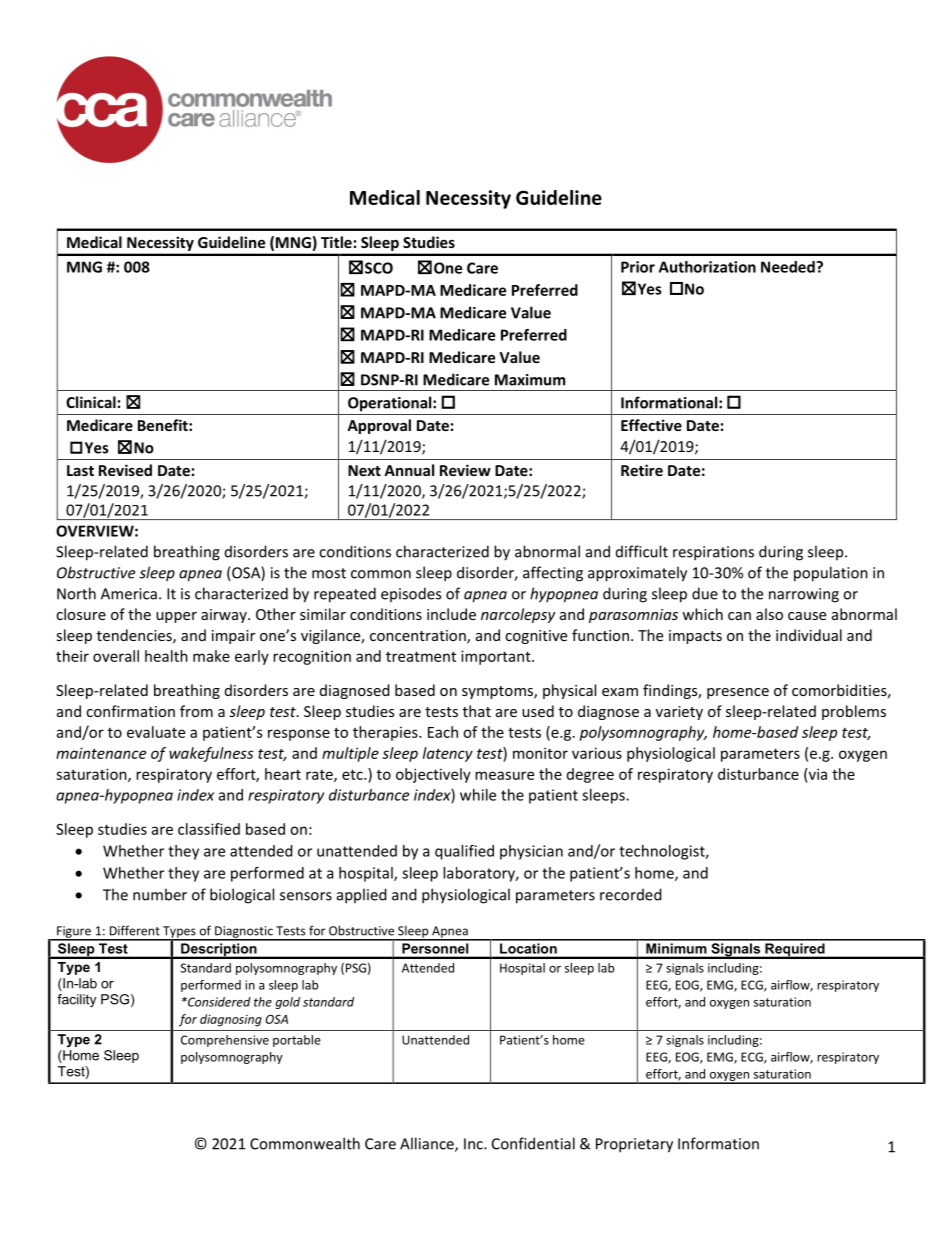 This screenshot has height=1233, width=952. I want to click on recorded, so click(631, 894).
